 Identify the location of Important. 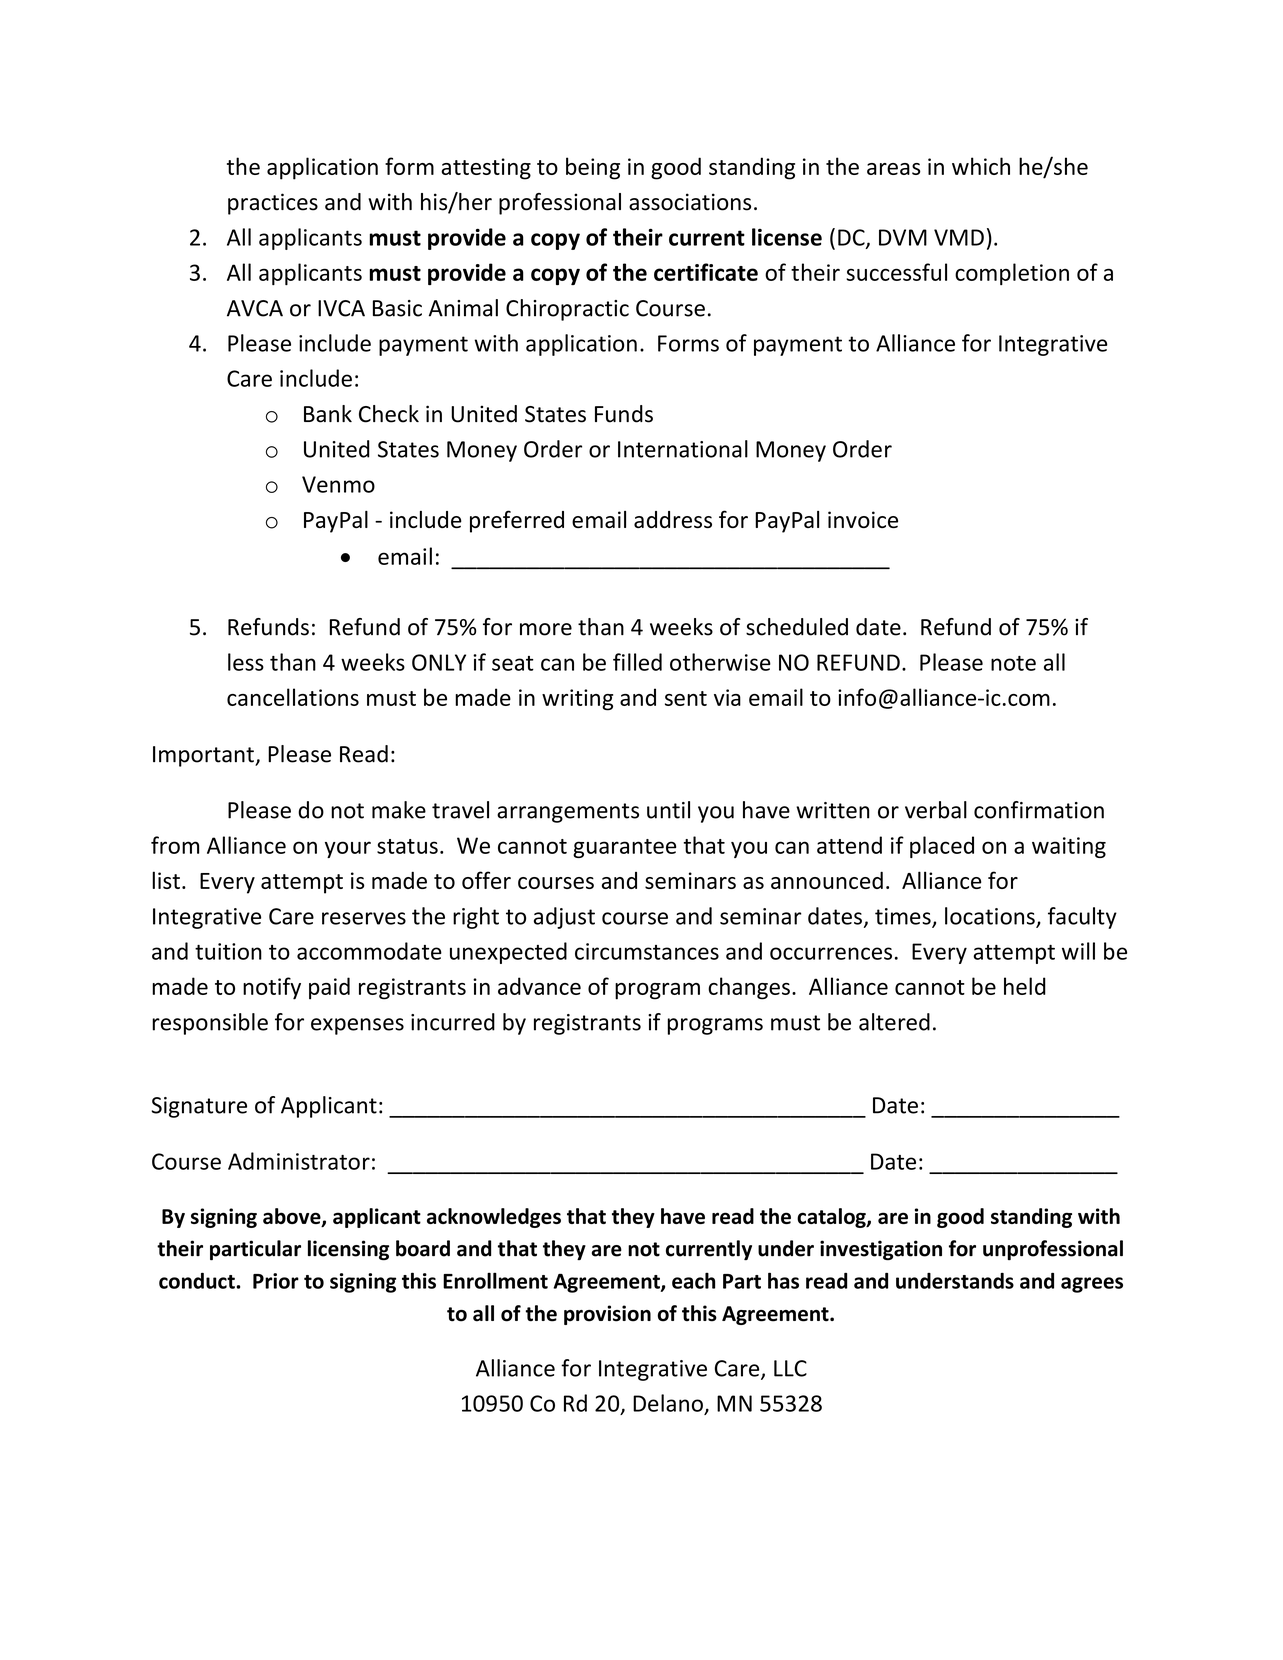
(204, 756).
